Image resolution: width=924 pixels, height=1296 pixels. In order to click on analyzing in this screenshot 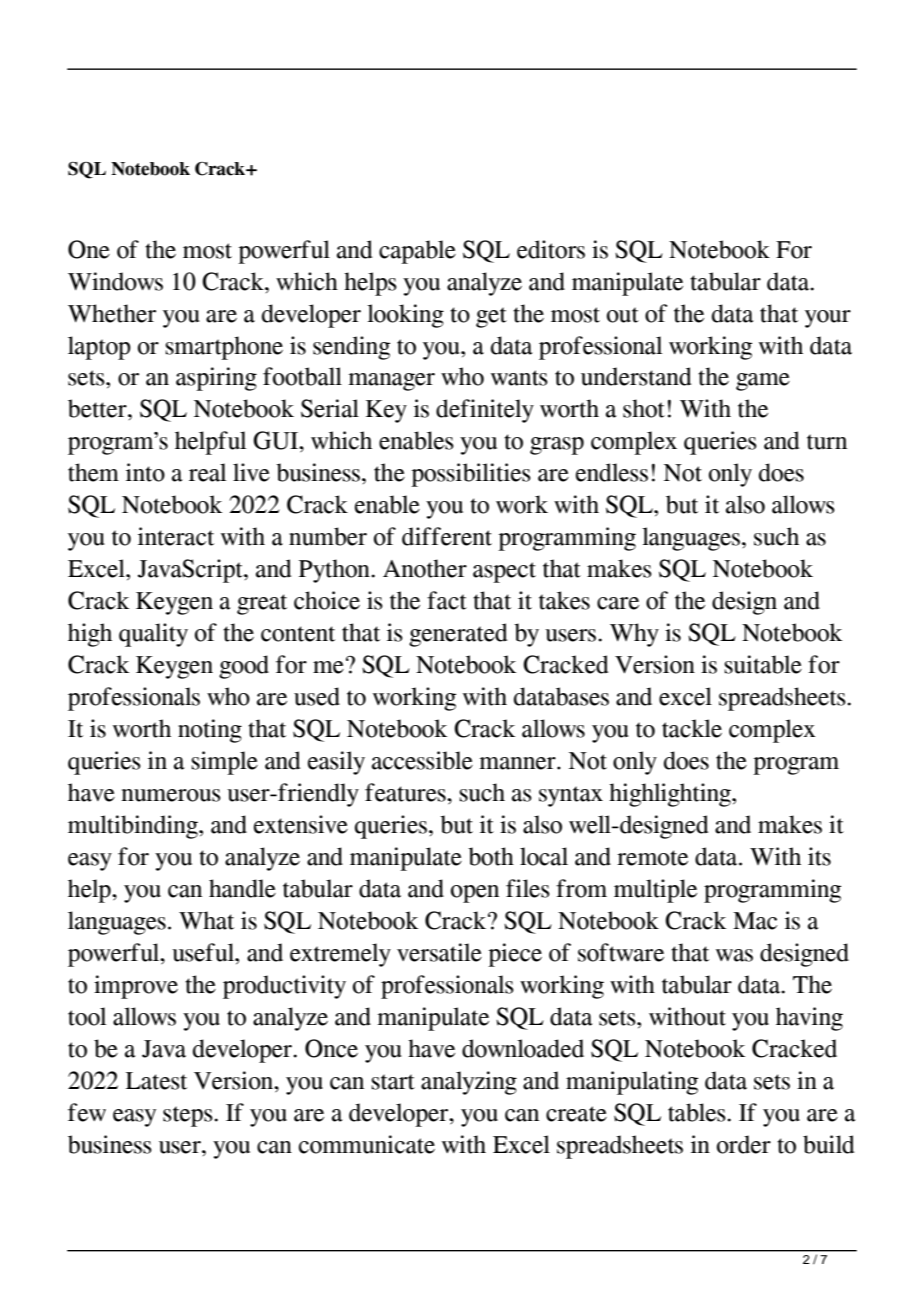, I will do `click(469, 1083)`.
